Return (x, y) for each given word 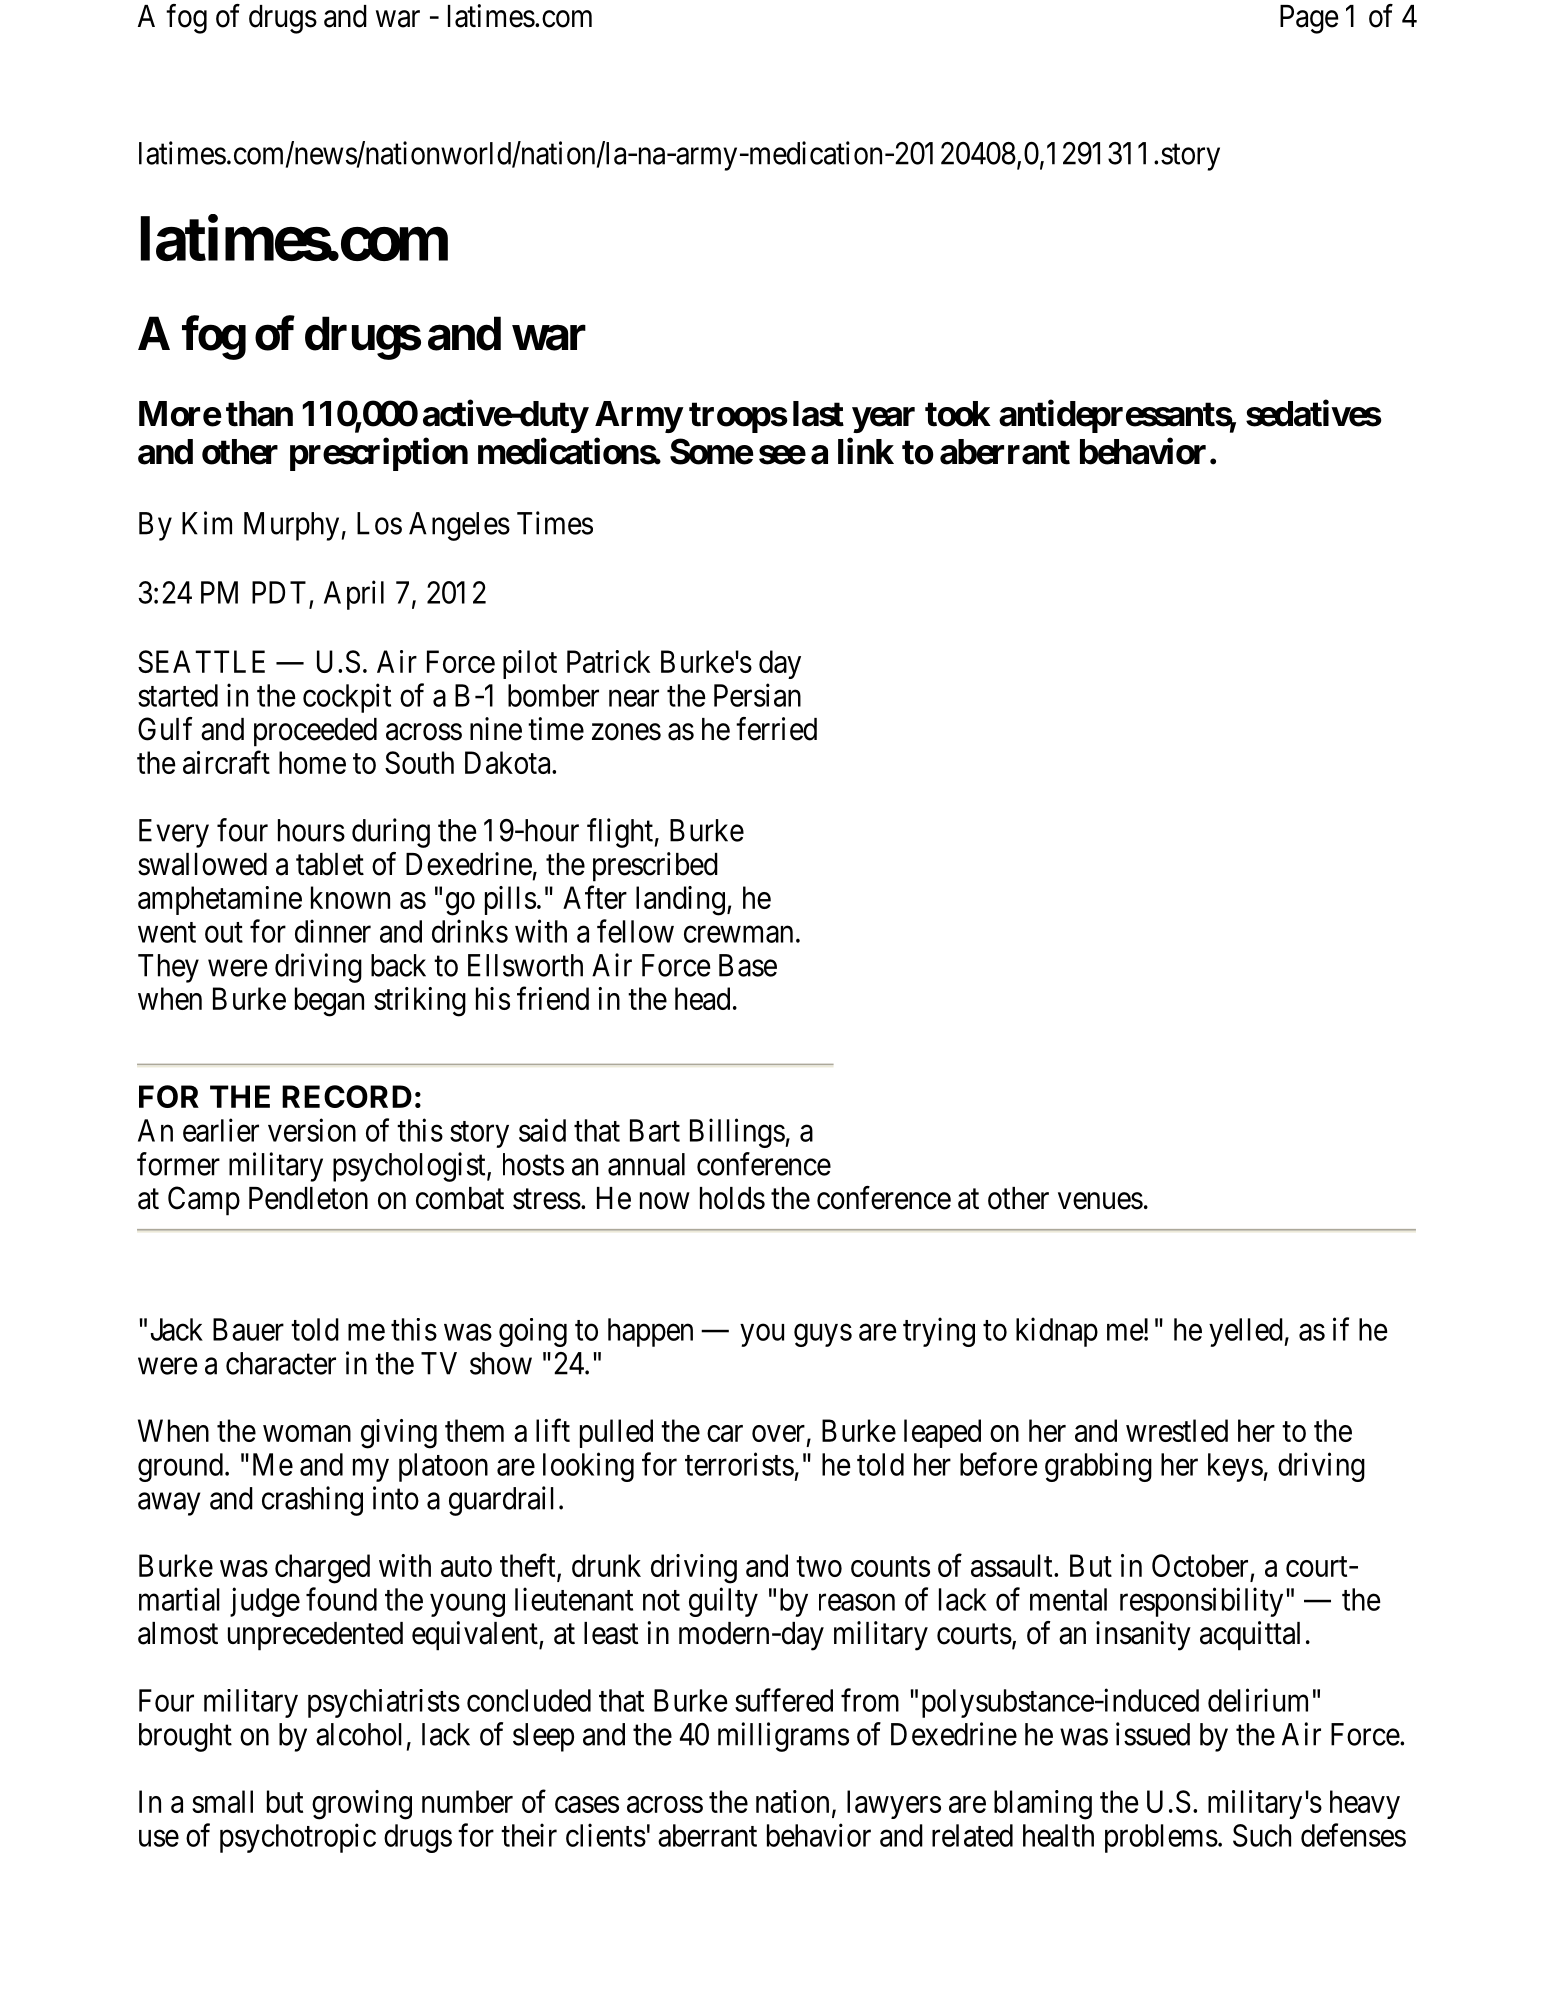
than (259, 414)
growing (362, 1805)
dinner (333, 931)
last (818, 414)
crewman (738, 934)
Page (1309, 19)
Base (748, 965)
